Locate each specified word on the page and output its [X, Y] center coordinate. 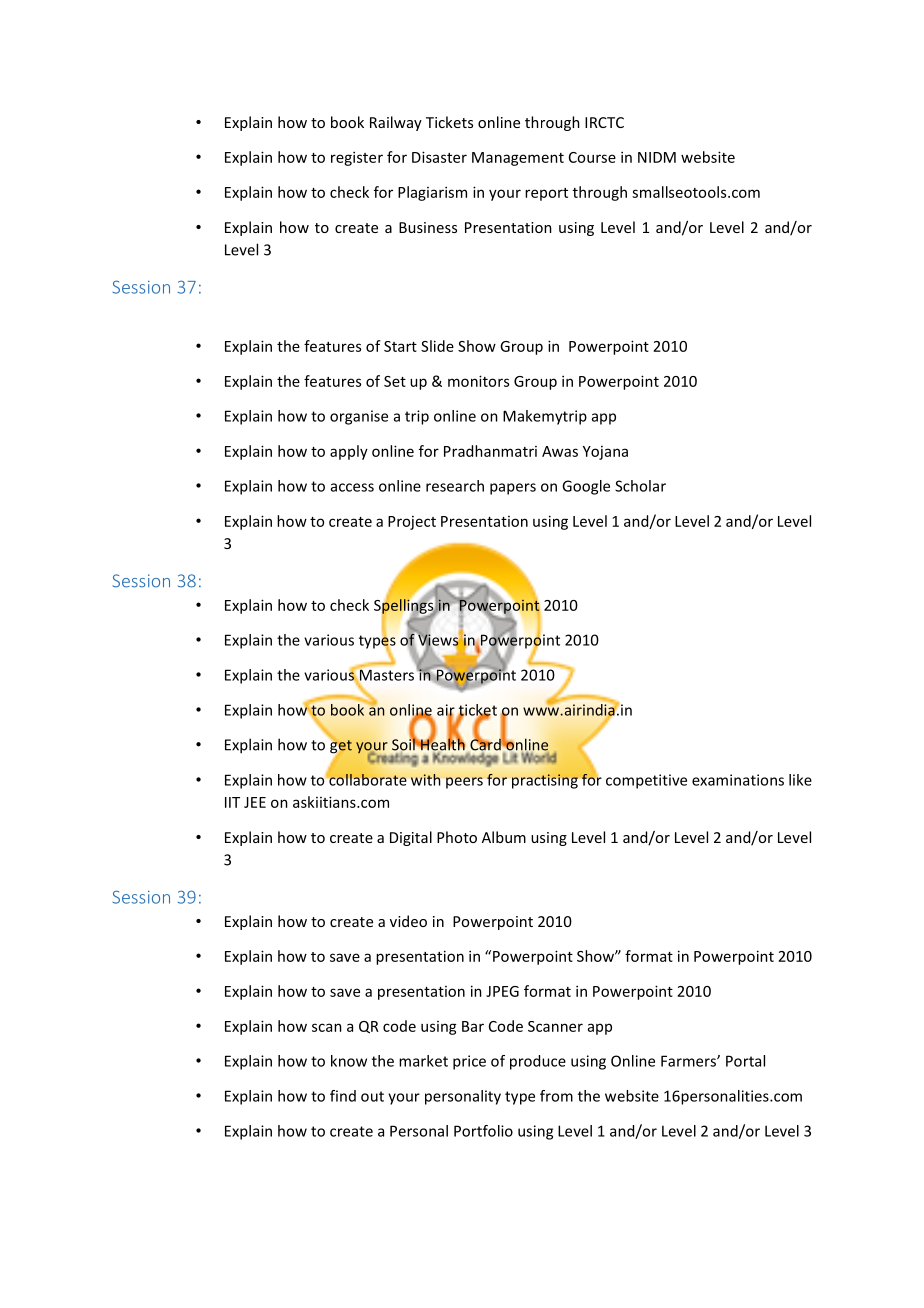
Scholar [640, 486]
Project [412, 523]
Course [592, 157]
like [800, 780]
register [357, 158]
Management [518, 159]
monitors [478, 381]
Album [504, 837]
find [343, 1096]
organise [359, 417]
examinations [738, 780]
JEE [255, 802]
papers [513, 489]
